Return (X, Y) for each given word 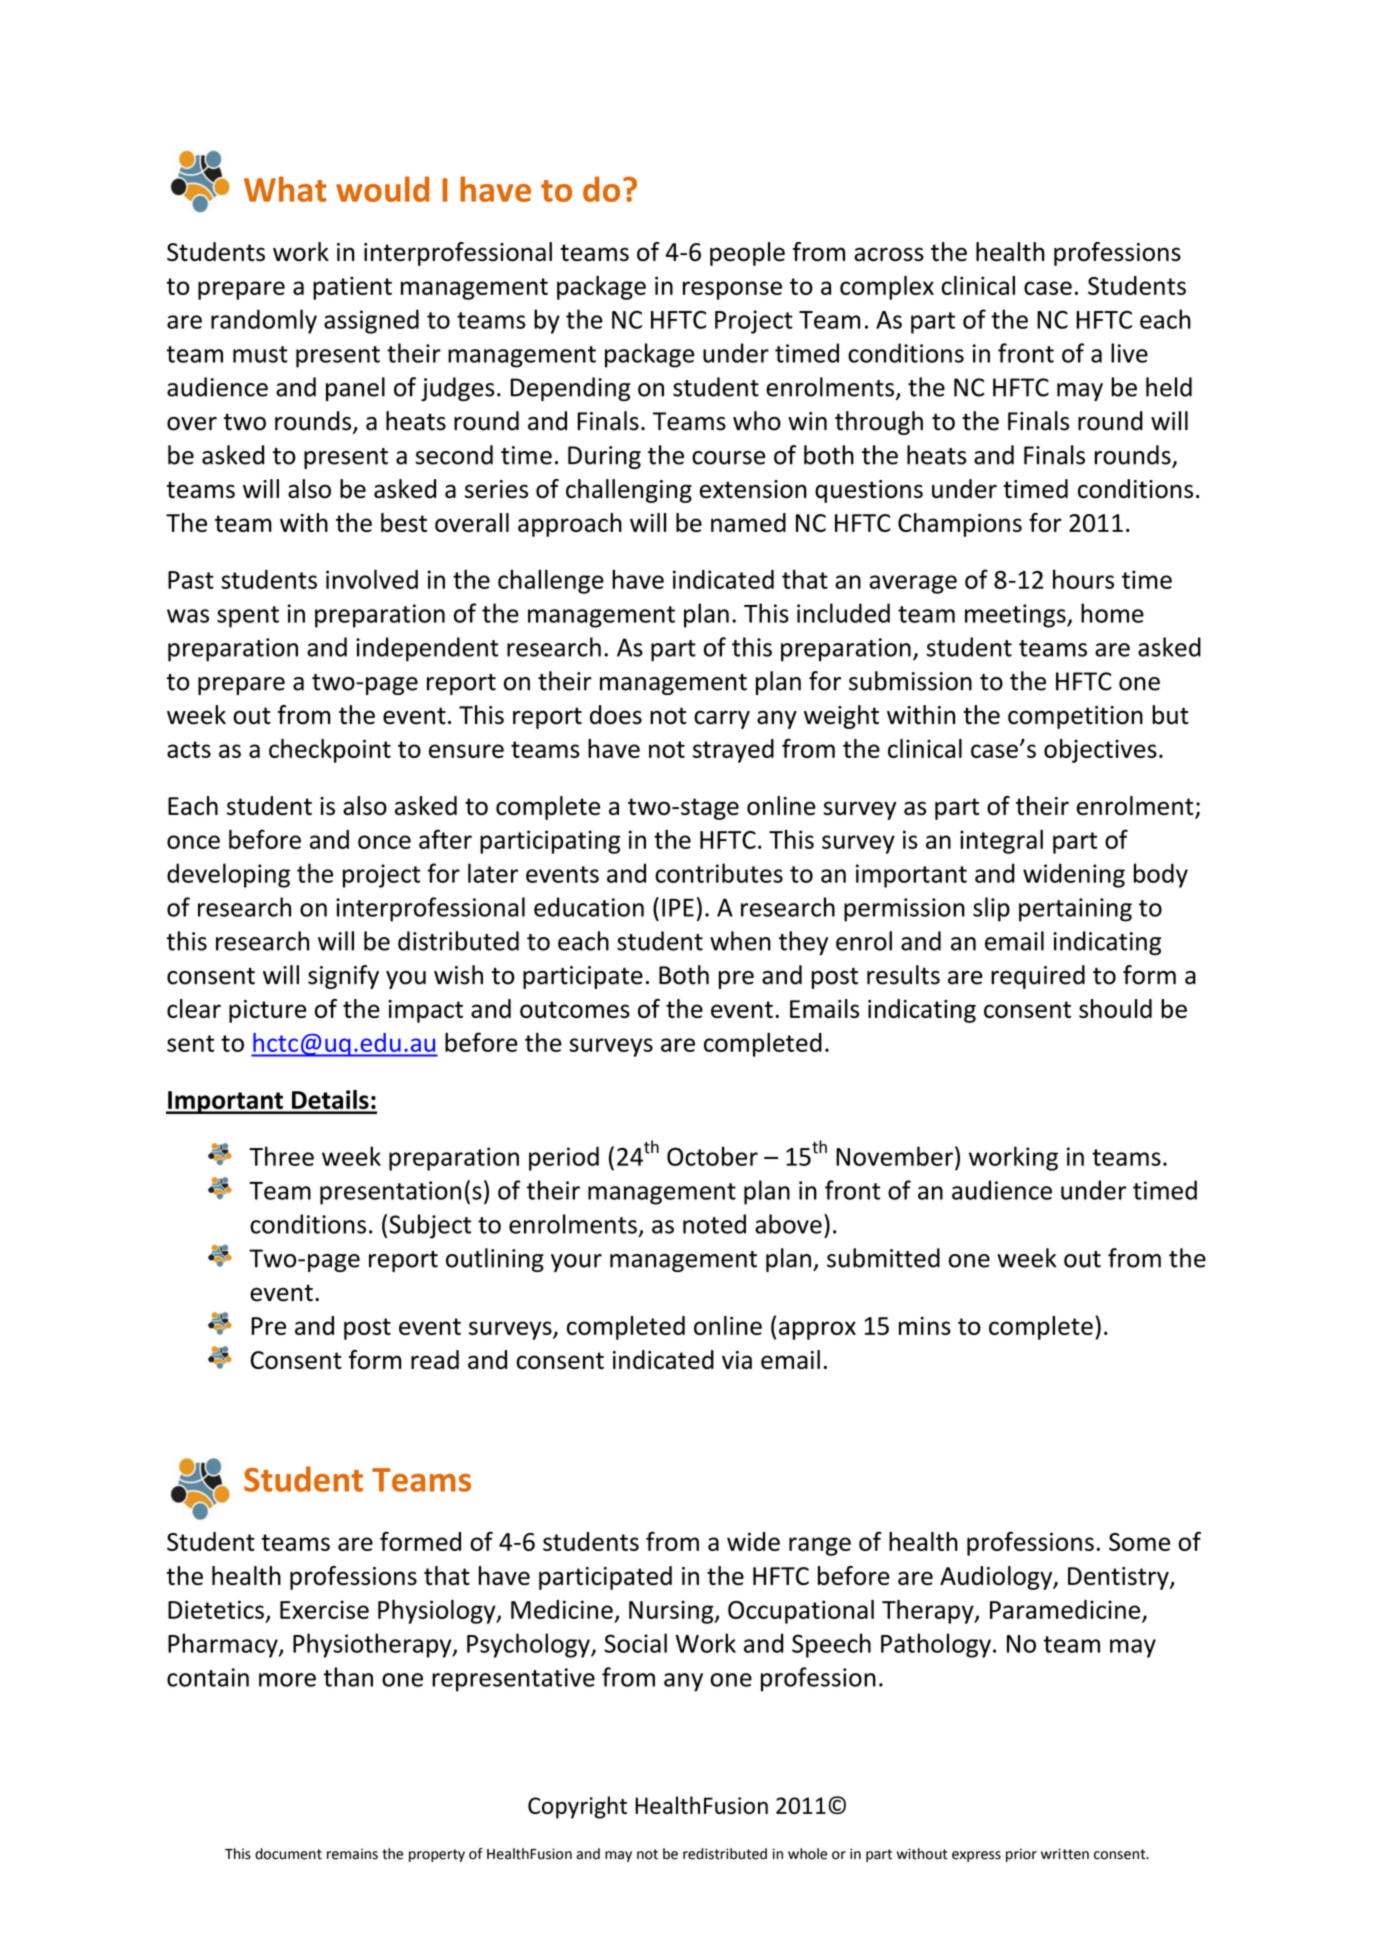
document (288, 1854)
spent (248, 617)
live (1129, 353)
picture (268, 1011)
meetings (1016, 616)
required (1038, 977)
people (747, 254)
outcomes (575, 1009)
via (737, 1360)
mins (925, 1326)
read (435, 1359)
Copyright (577, 1807)
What (285, 189)
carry (722, 719)
